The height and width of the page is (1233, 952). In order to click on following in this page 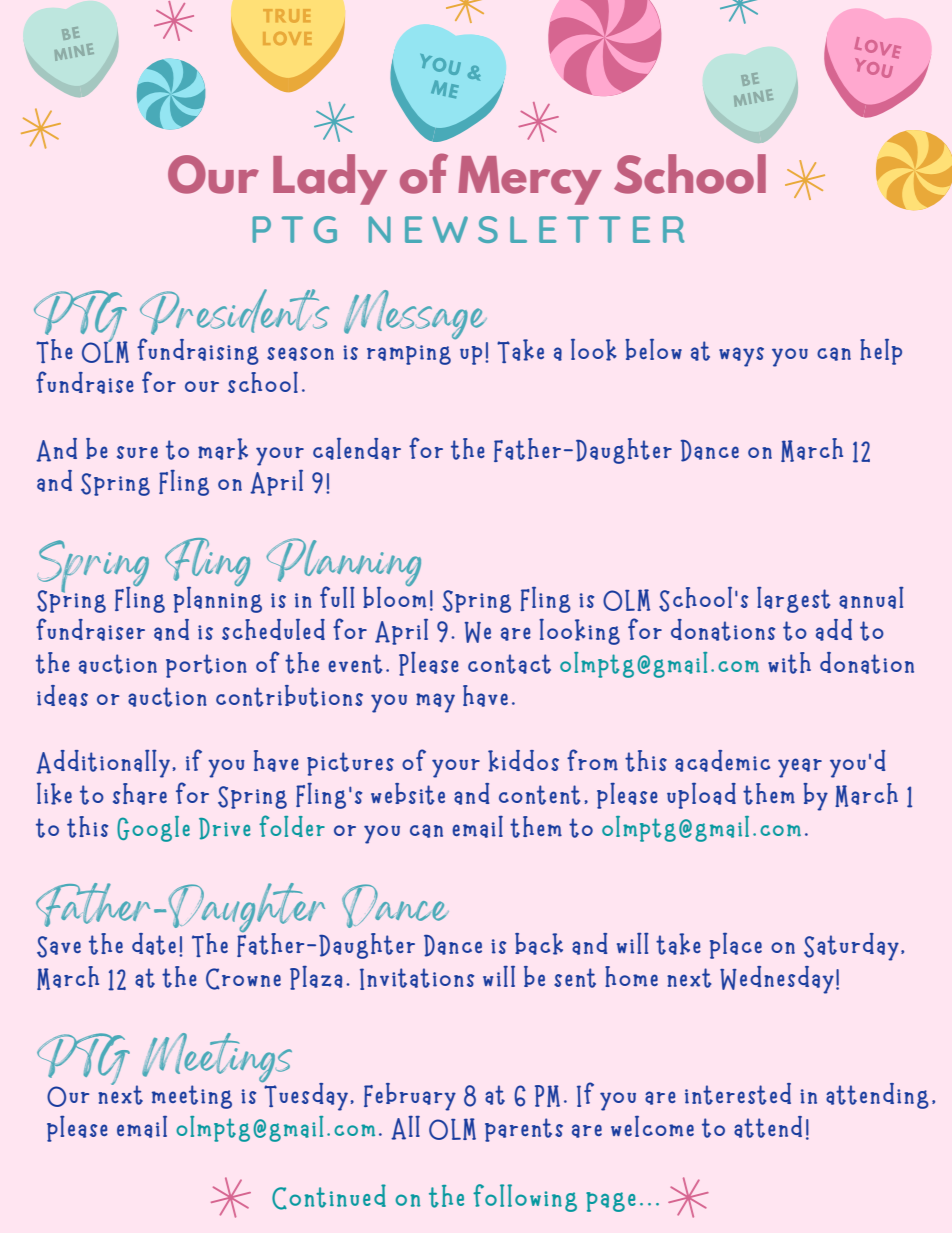, I will do `click(525, 1198)`.
